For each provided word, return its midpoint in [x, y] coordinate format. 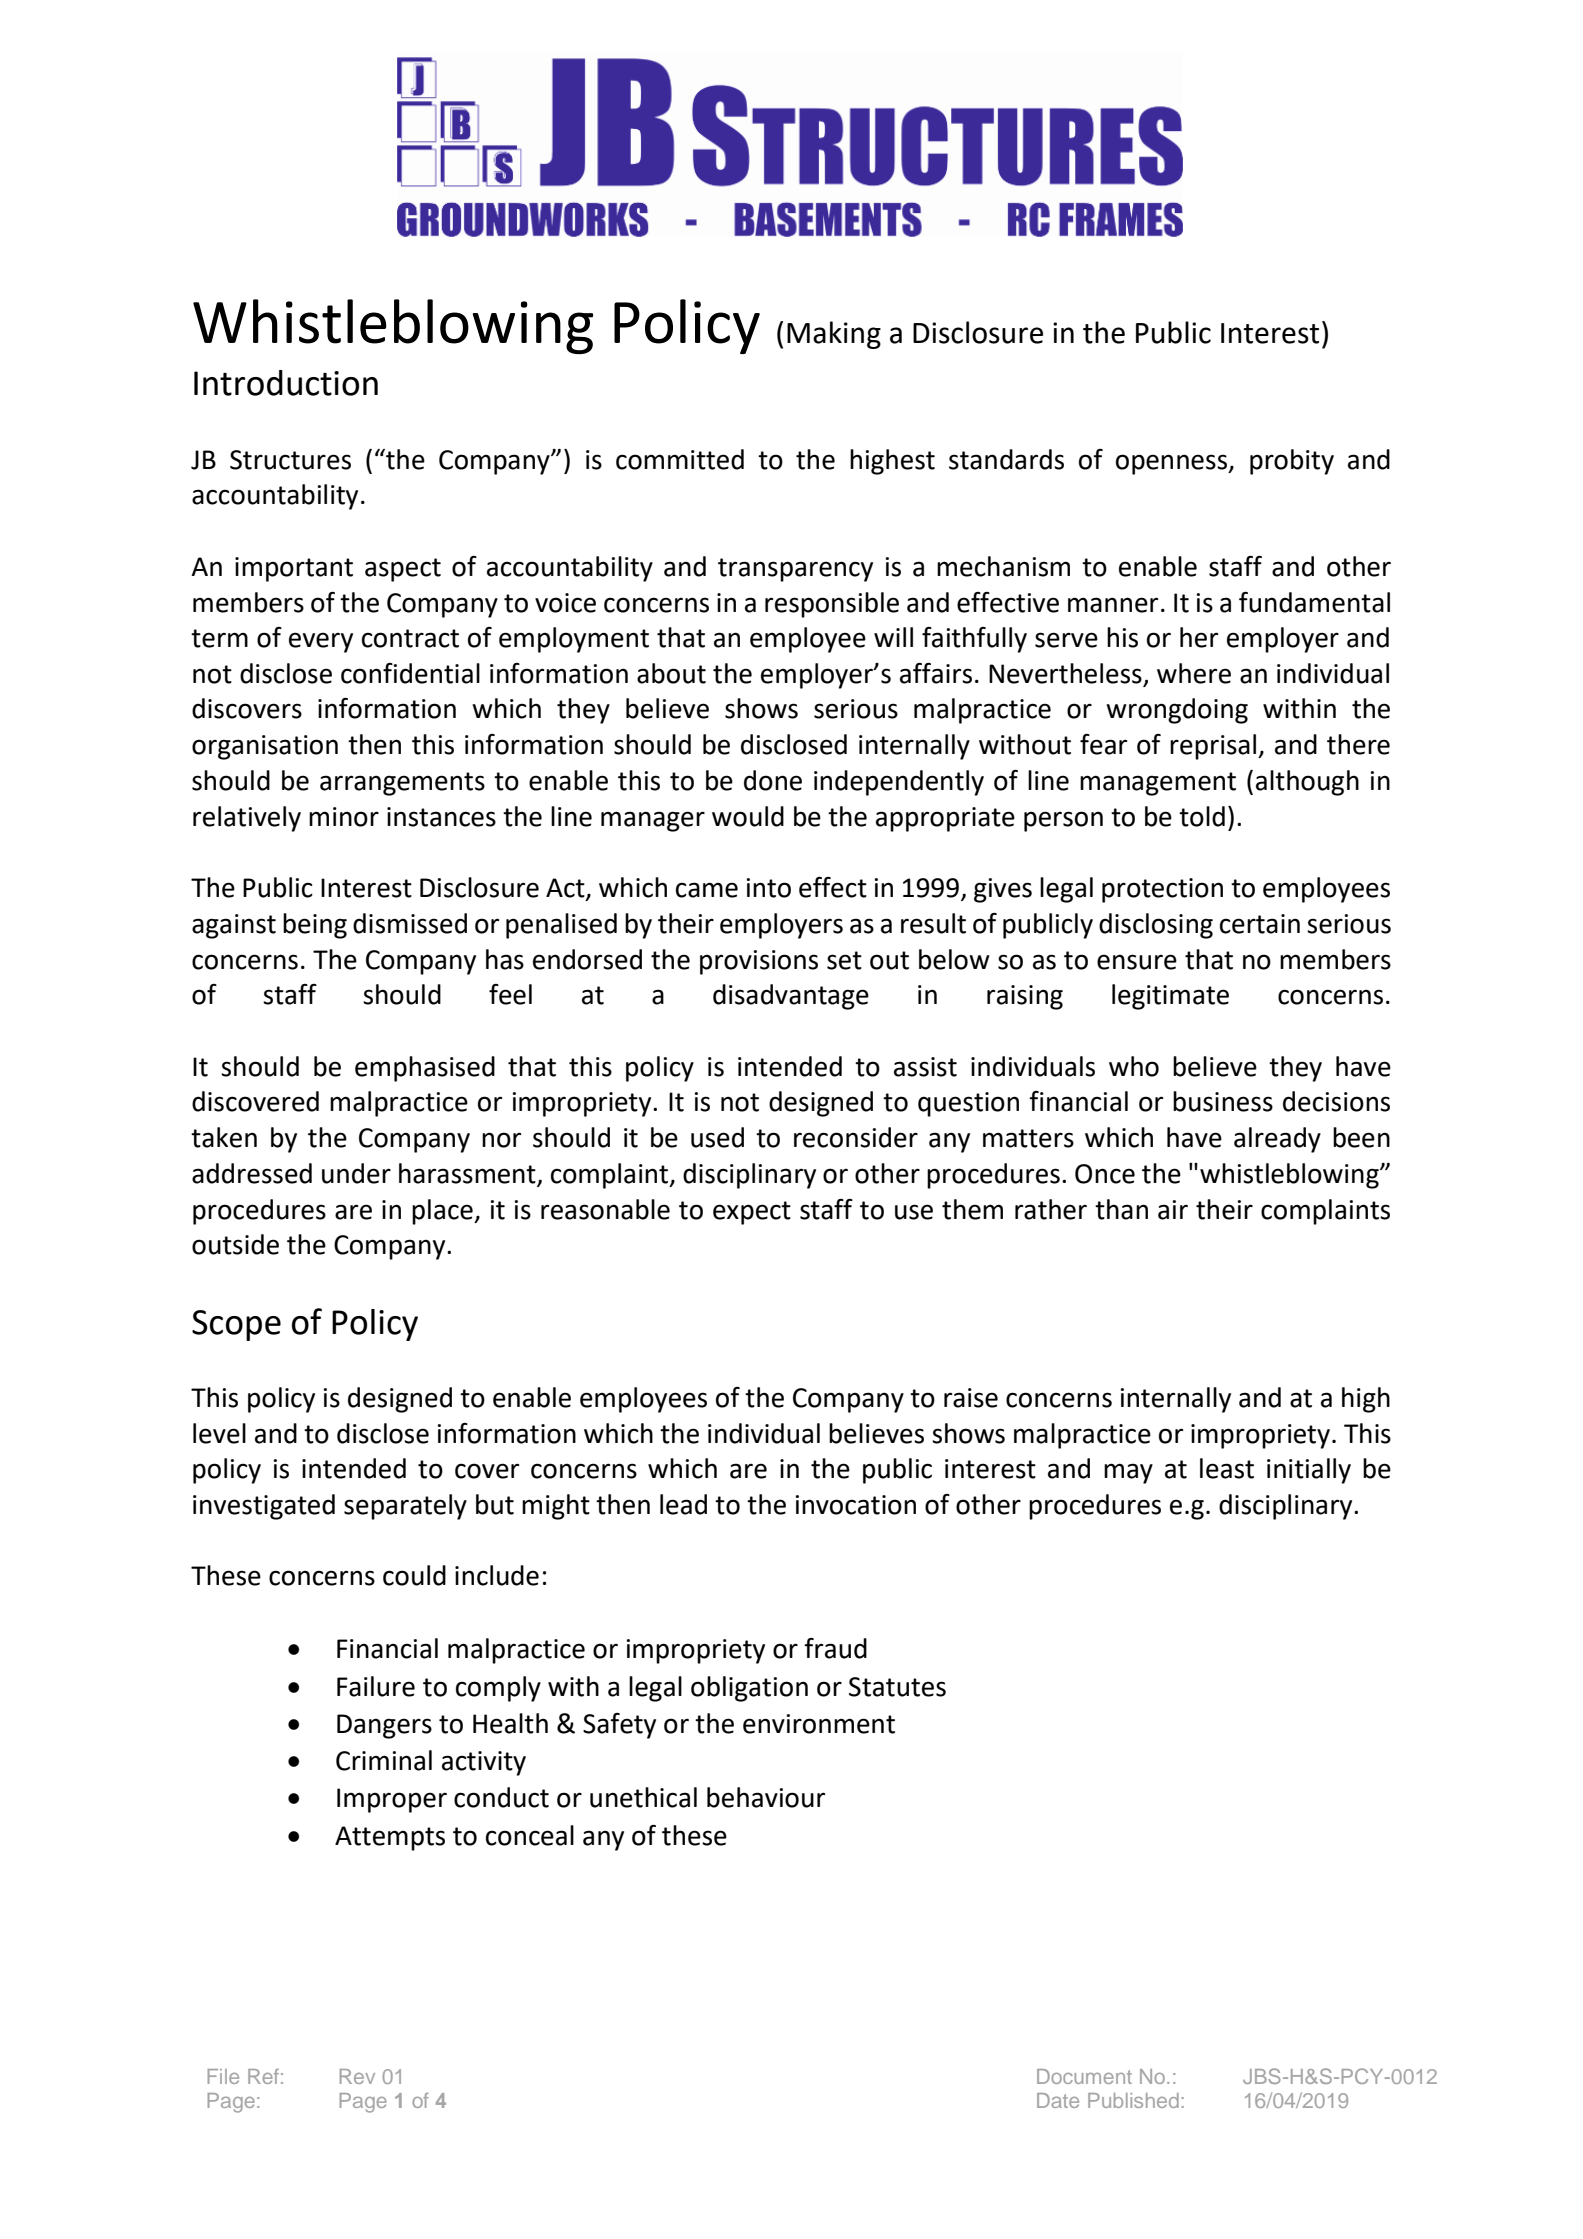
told [1202, 816]
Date [1058, 2100]
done [773, 780]
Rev [357, 2076]
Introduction [286, 383]
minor [344, 817]
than [1121, 1209]
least [1227, 1468]
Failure [376, 1686]
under [356, 1173]
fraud [835, 1648]
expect [752, 1213]
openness [1173, 464]
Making [834, 335]
